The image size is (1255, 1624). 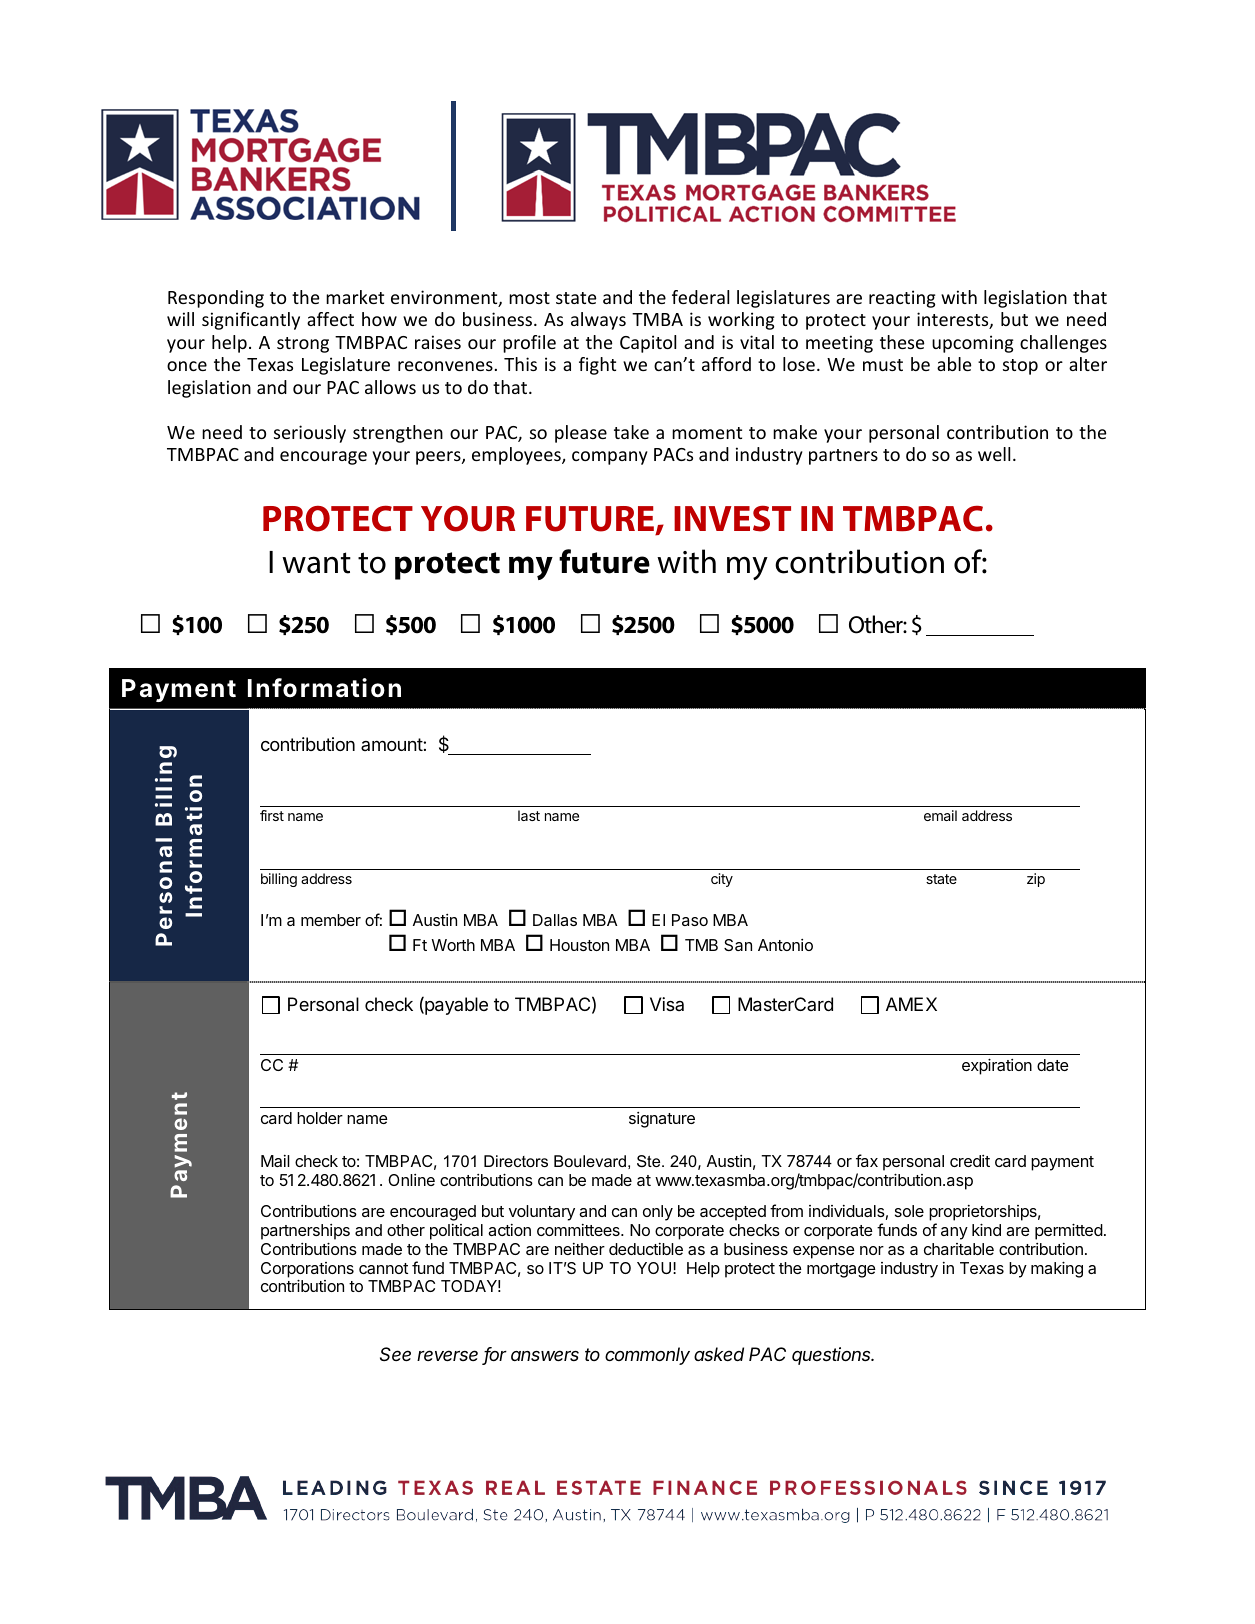 I want to click on asked, so click(x=719, y=1354).
